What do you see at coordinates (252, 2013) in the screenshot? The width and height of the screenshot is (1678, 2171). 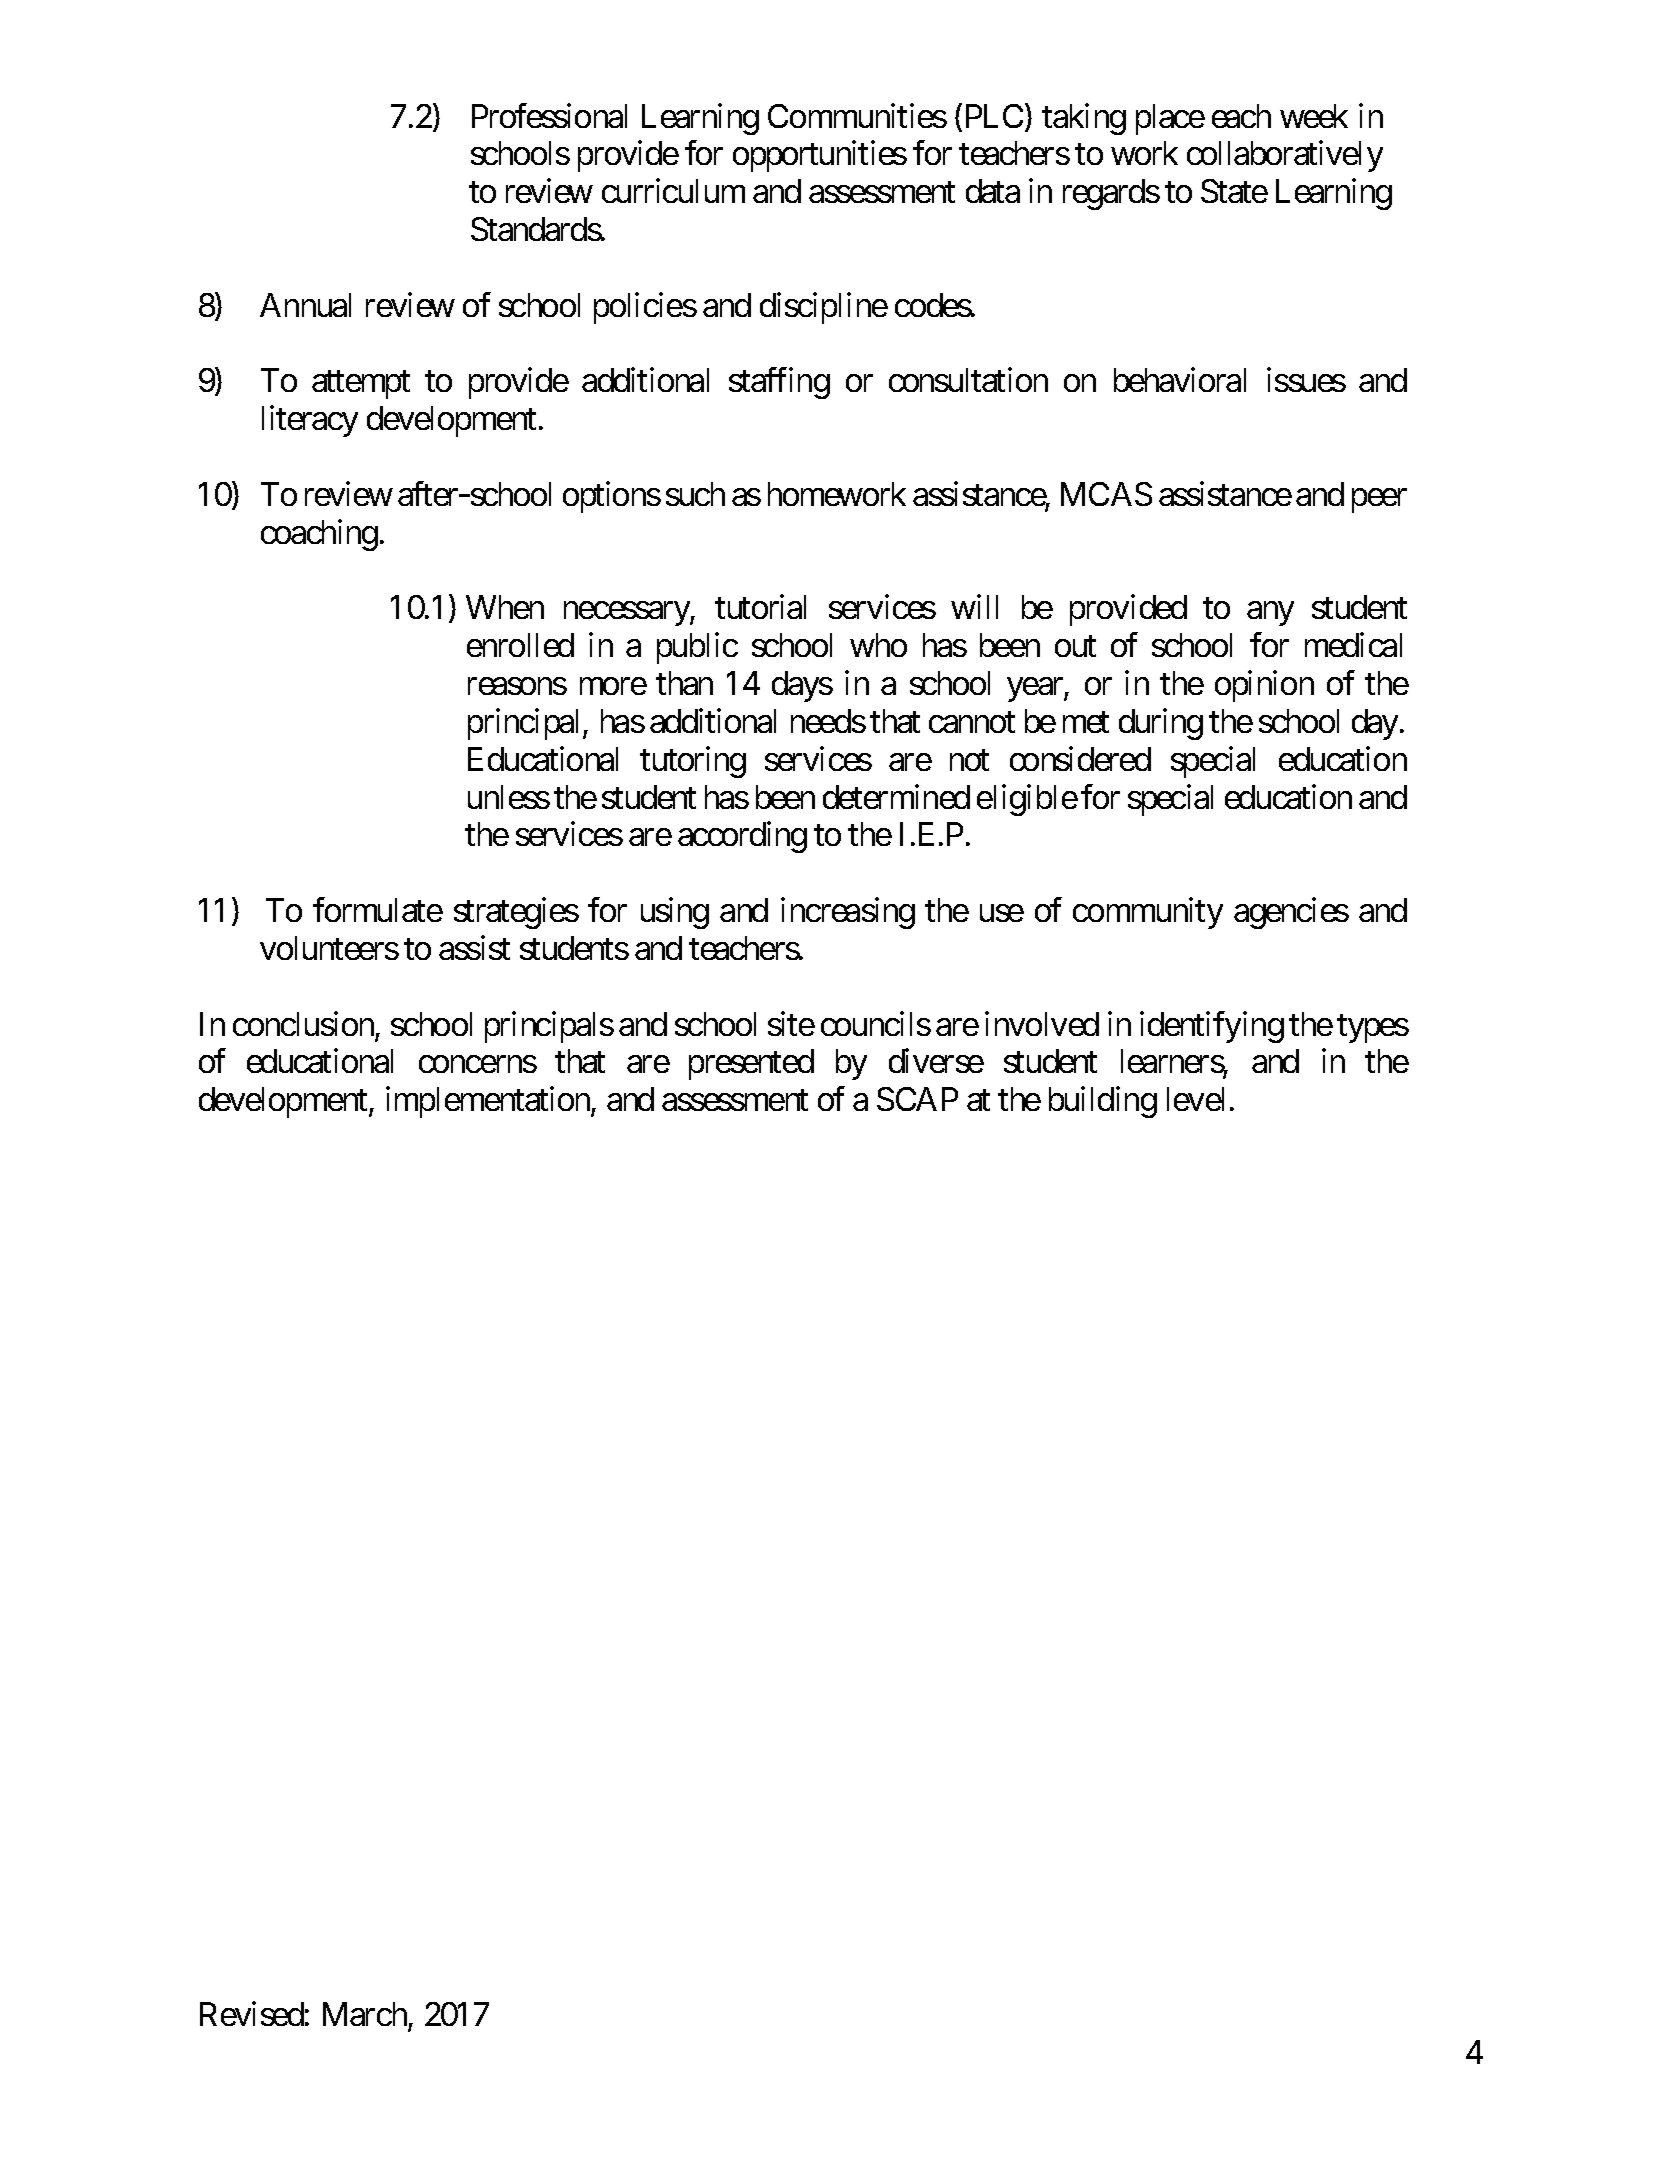 I see `Revised` at bounding box center [252, 2013].
